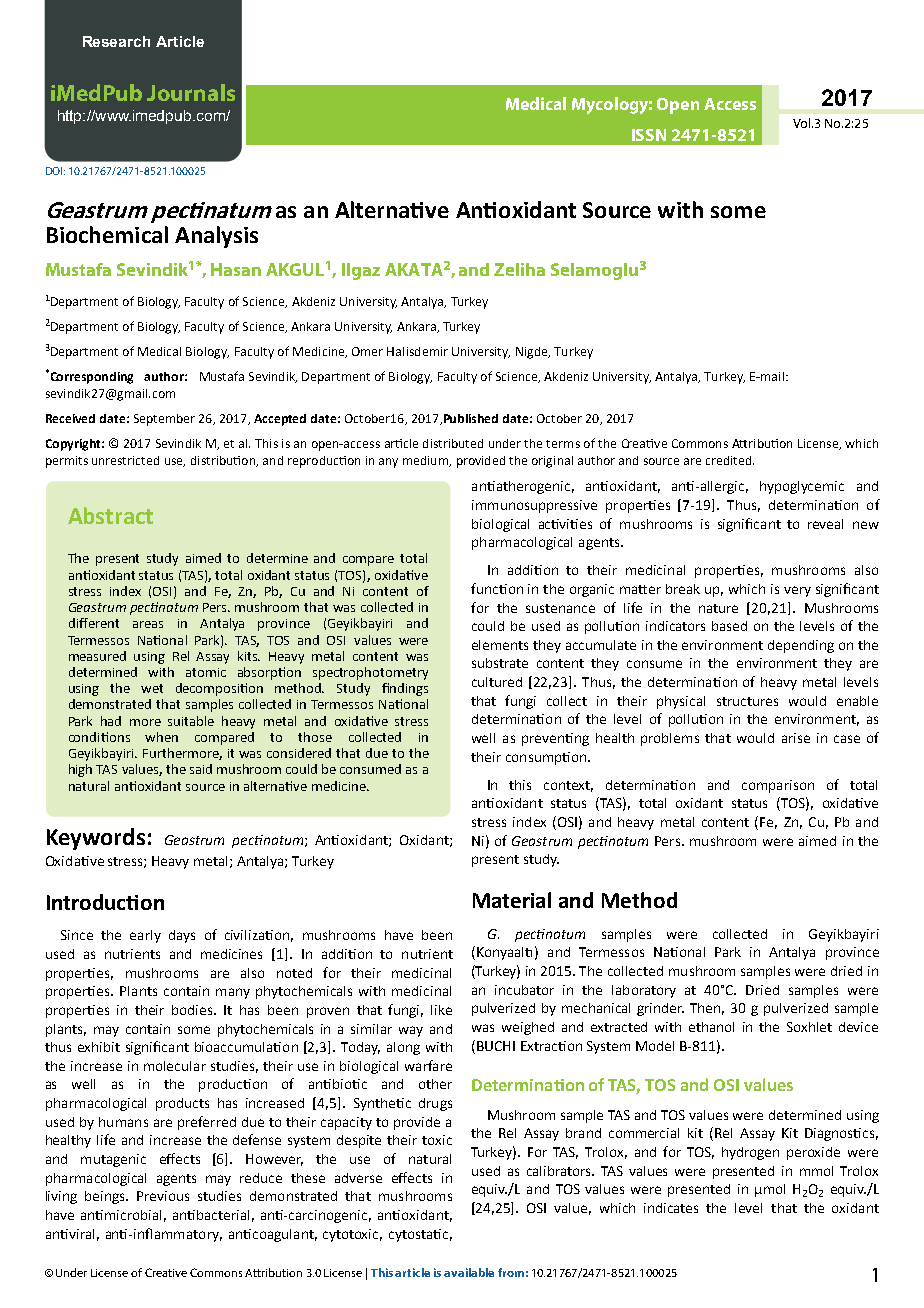  What do you see at coordinates (191, 92) in the screenshot?
I see `Journals` at bounding box center [191, 92].
